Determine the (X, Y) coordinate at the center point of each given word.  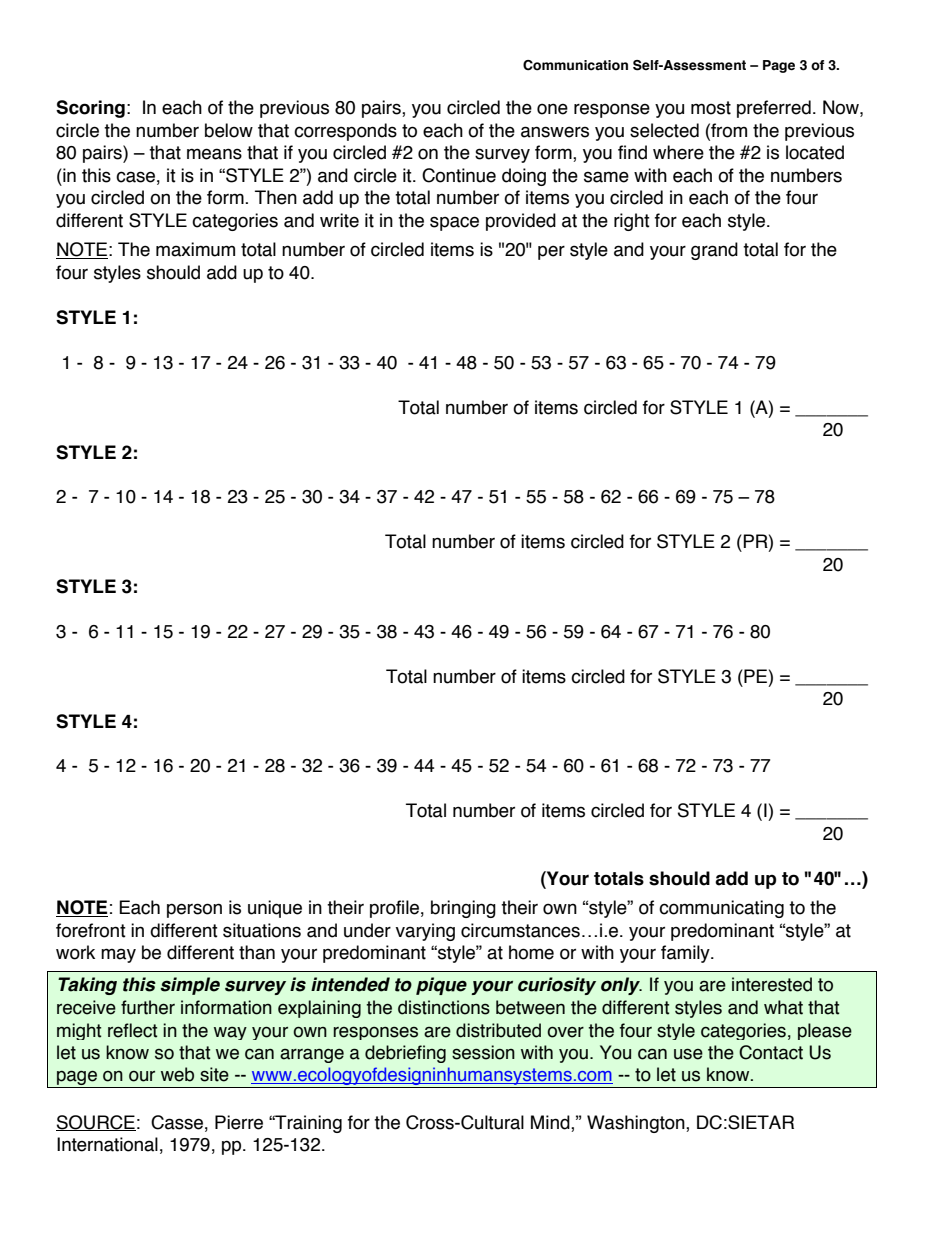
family (686, 954)
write (339, 220)
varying (425, 932)
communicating (721, 909)
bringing (463, 909)
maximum (195, 249)
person (194, 910)
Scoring (90, 109)
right (632, 222)
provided (521, 222)
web (177, 1074)
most (711, 108)
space (454, 223)
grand (714, 251)
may (118, 955)
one (552, 109)
